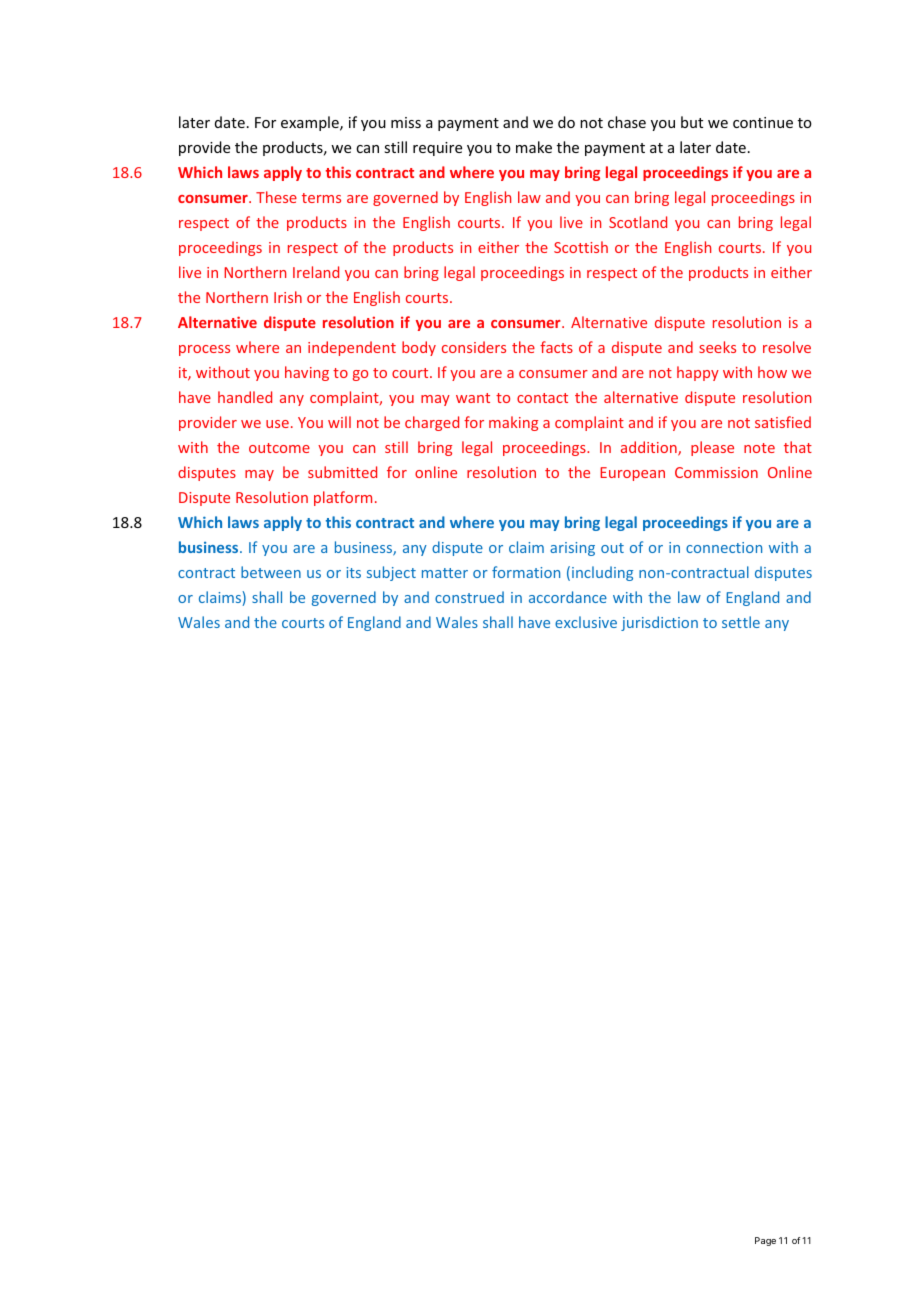 Image resolution: width=924 pixels, height=1308 pixels. I want to click on between, so click(271, 572).
